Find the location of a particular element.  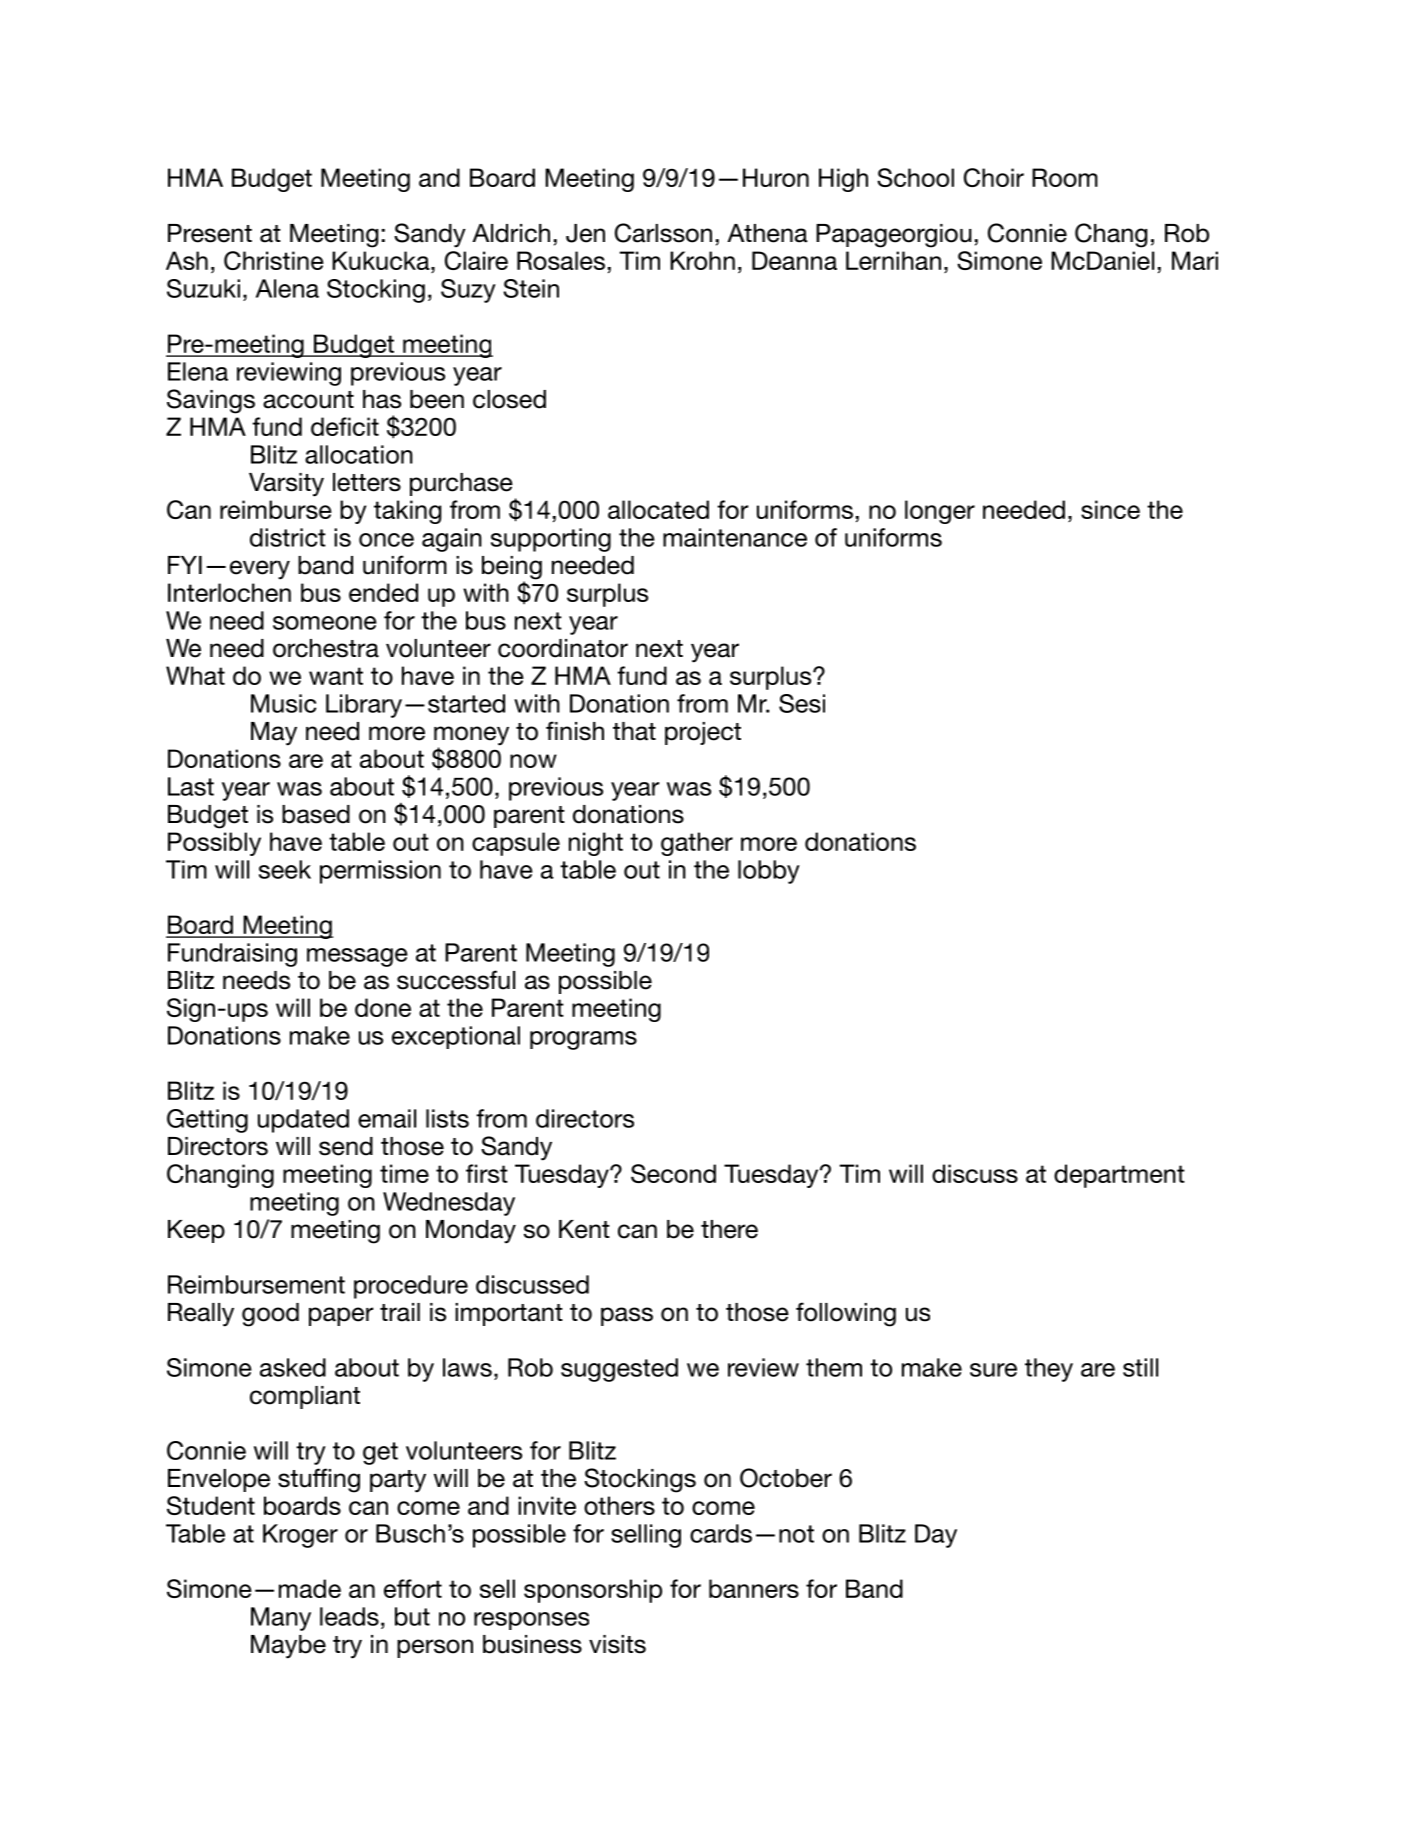

Christine is located at coordinates (274, 260).
